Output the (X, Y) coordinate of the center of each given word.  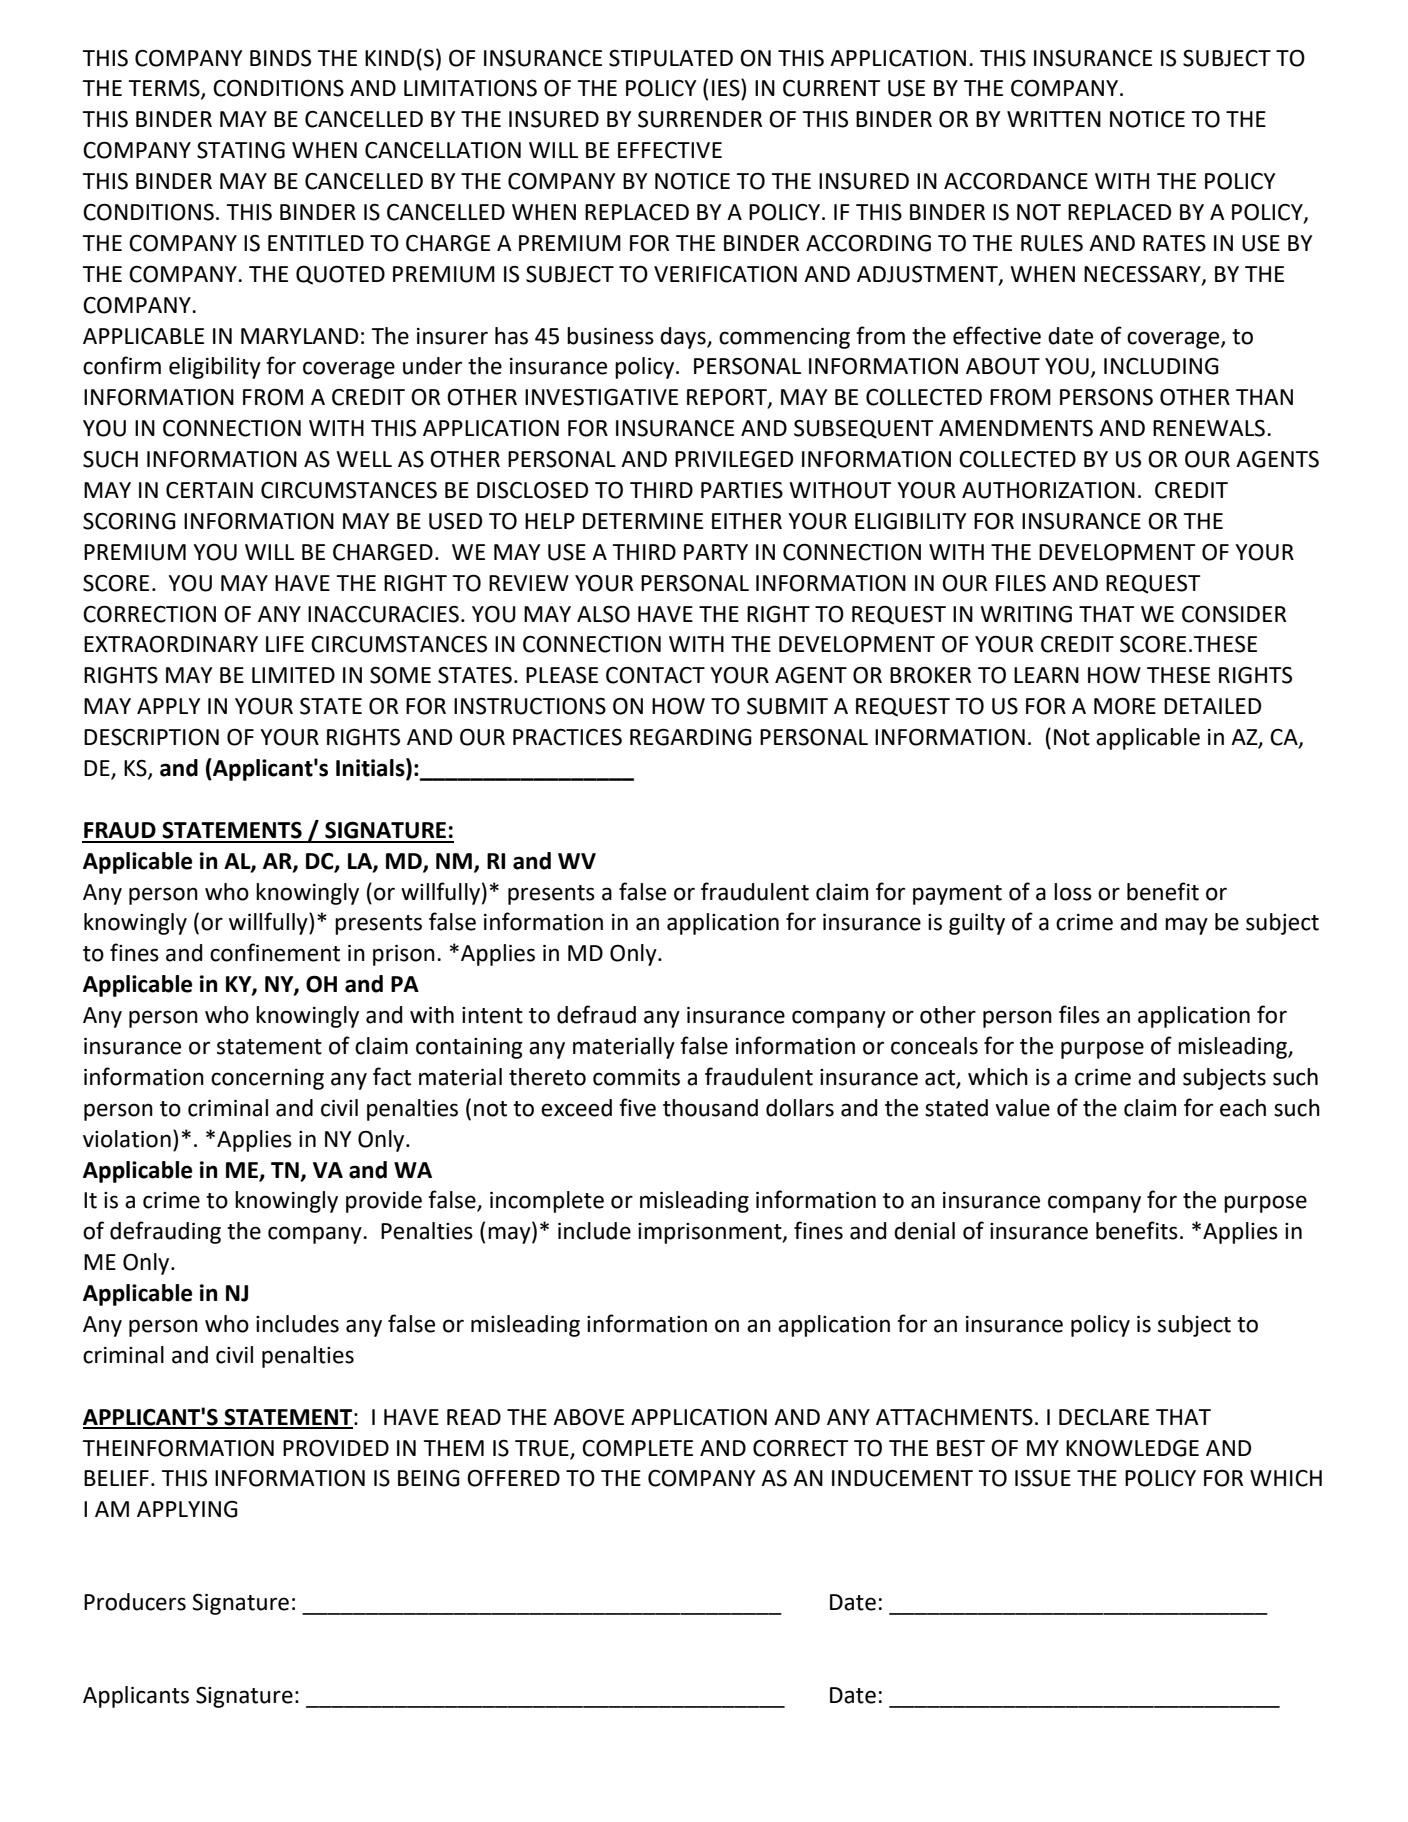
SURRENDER (700, 119)
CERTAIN (209, 490)
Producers (135, 1602)
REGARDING (691, 737)
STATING (241, 150)
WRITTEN (1054, 119)
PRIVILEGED (734, 459)
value (1022, 1108)
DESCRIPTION (151, 737)
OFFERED (513, 1478)
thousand (710, 1108)
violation (127, 1139)
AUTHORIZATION (1048, 490)
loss (1073, 892)
